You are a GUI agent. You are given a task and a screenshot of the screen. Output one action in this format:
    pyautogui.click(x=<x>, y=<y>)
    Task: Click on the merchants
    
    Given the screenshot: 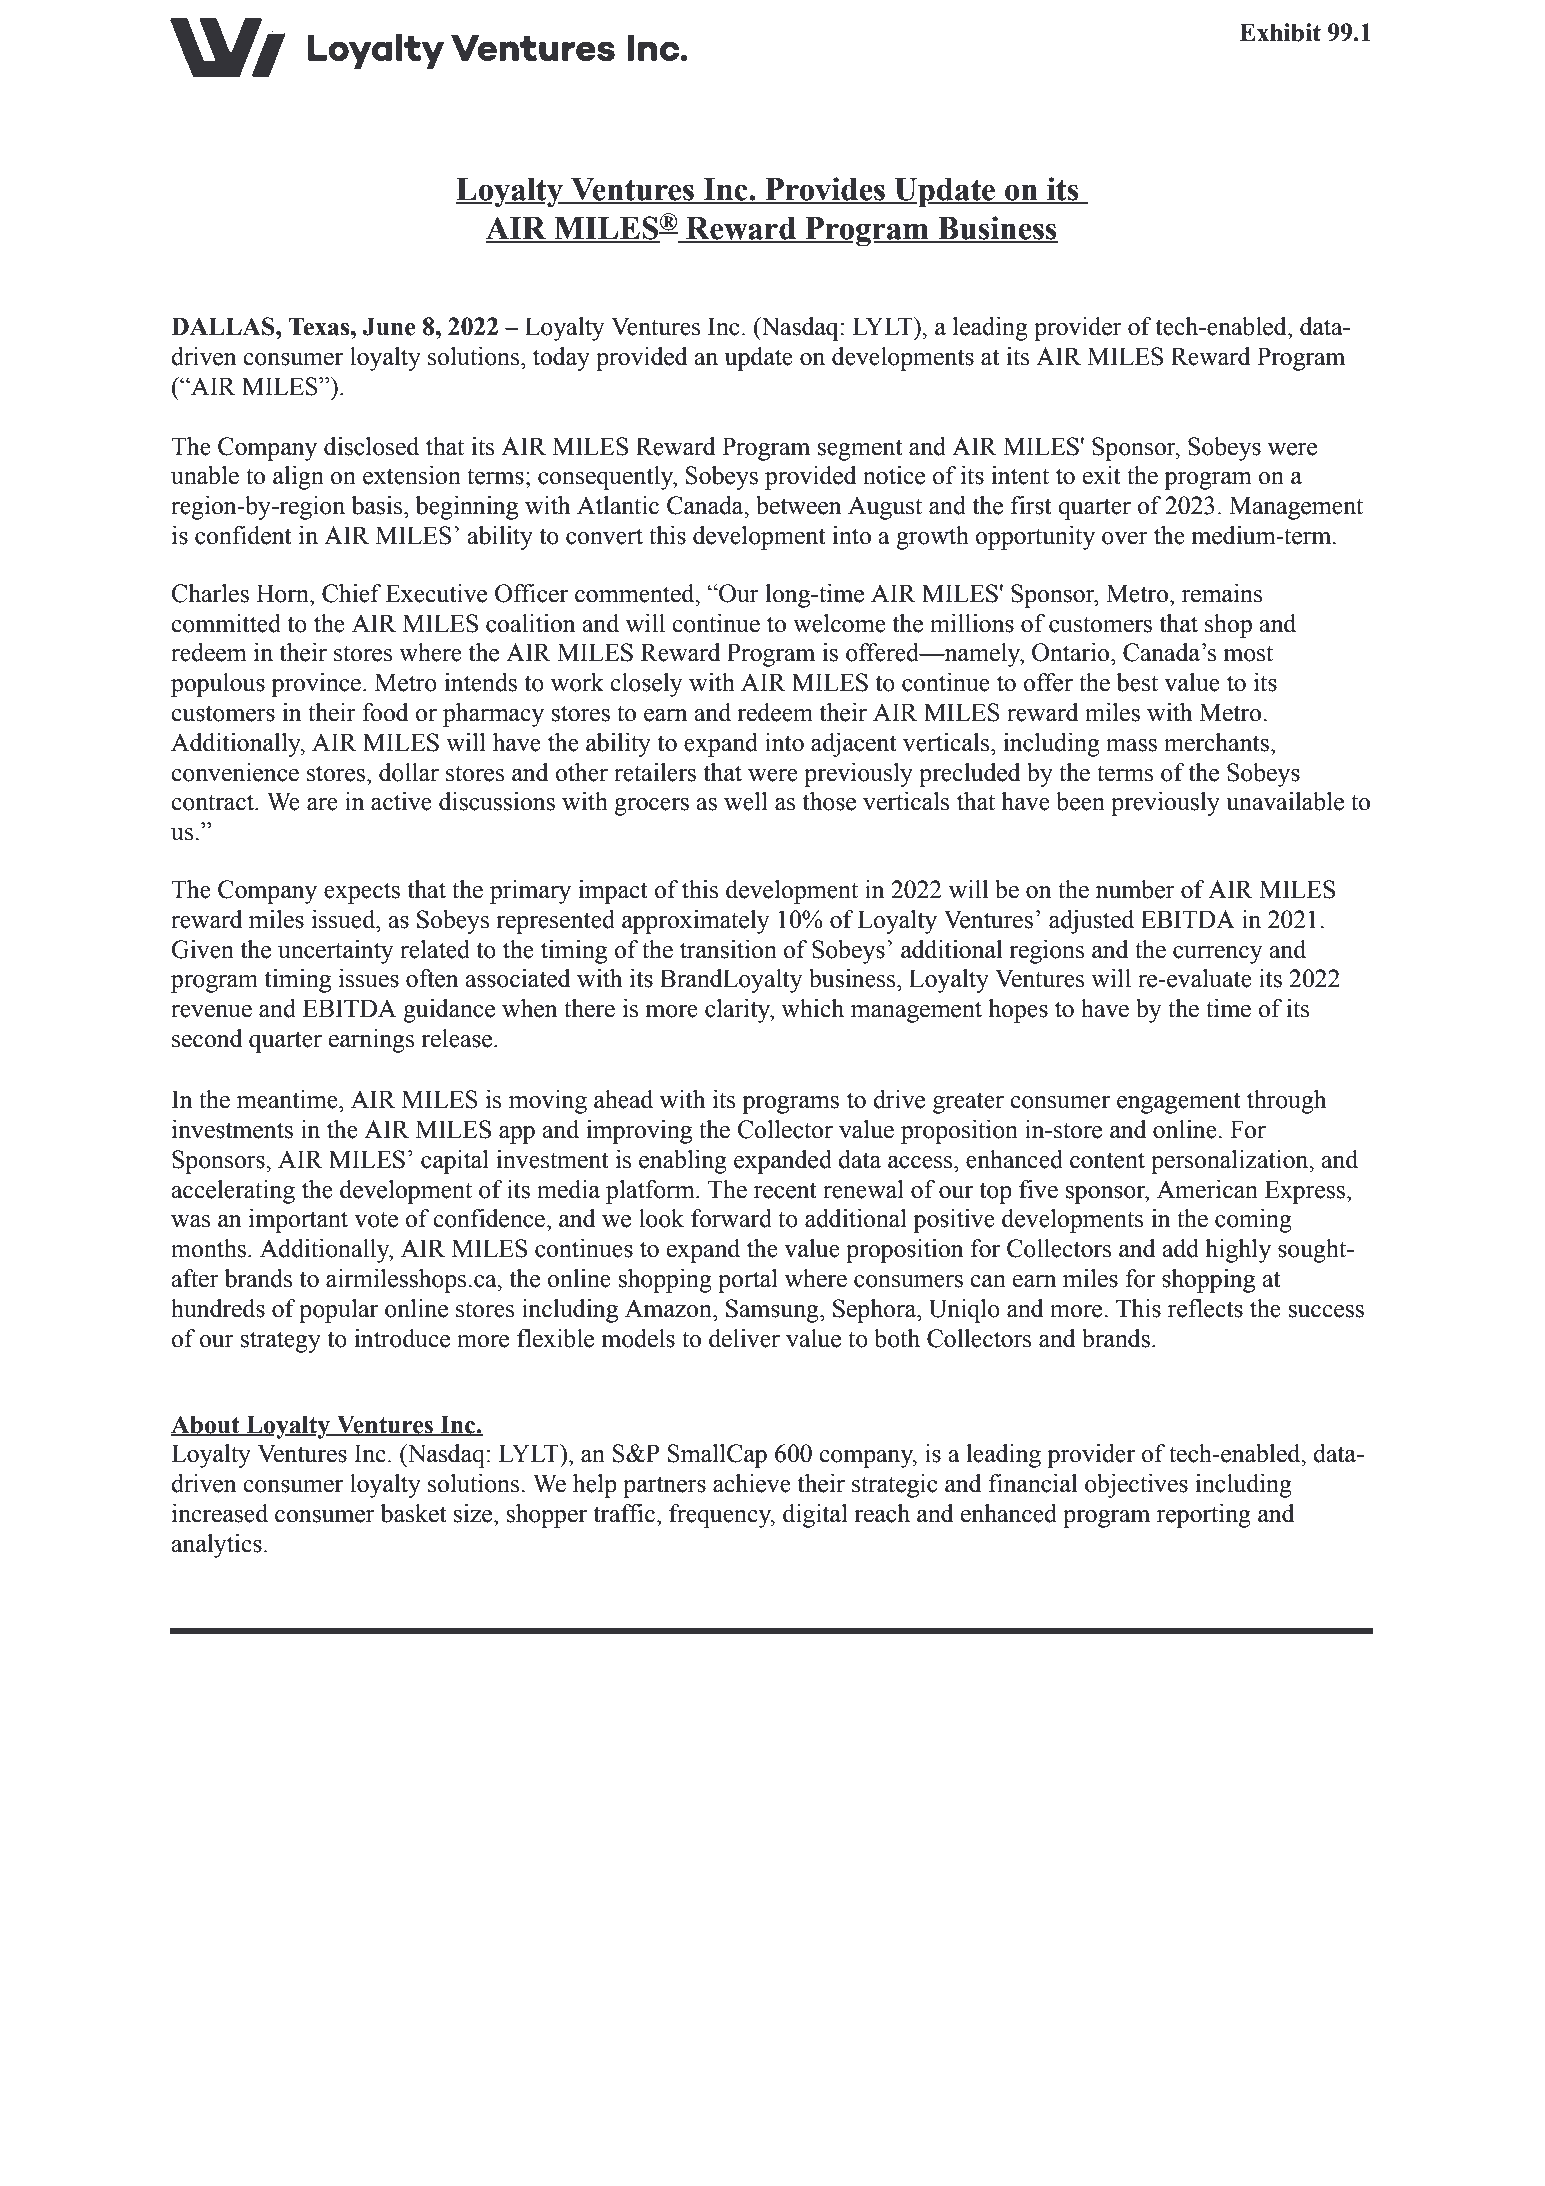 What is the action you would take?
    pyautogui.click(x=1216, y=742)
